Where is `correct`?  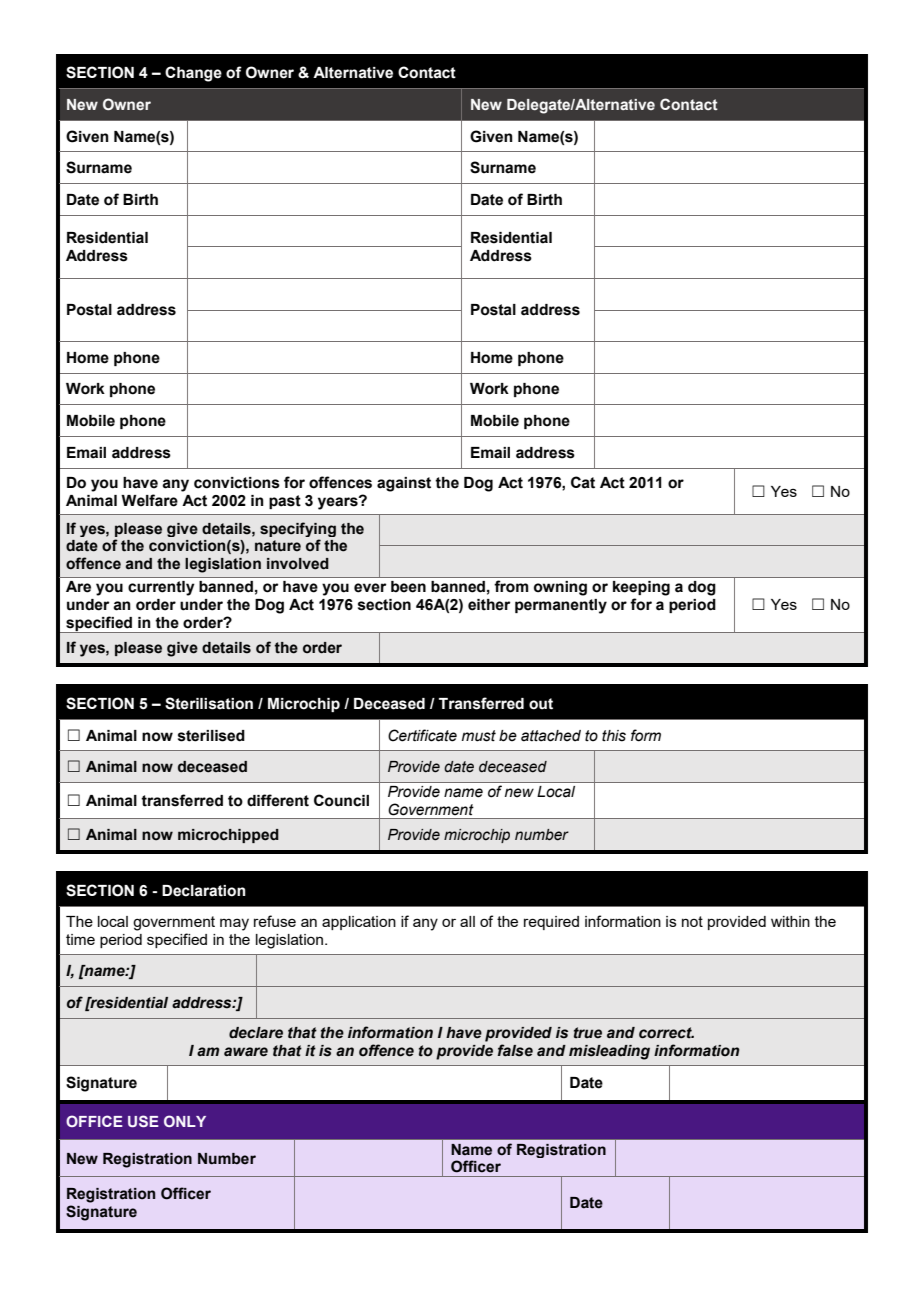 correct is located at coordinates (666, 1033).
